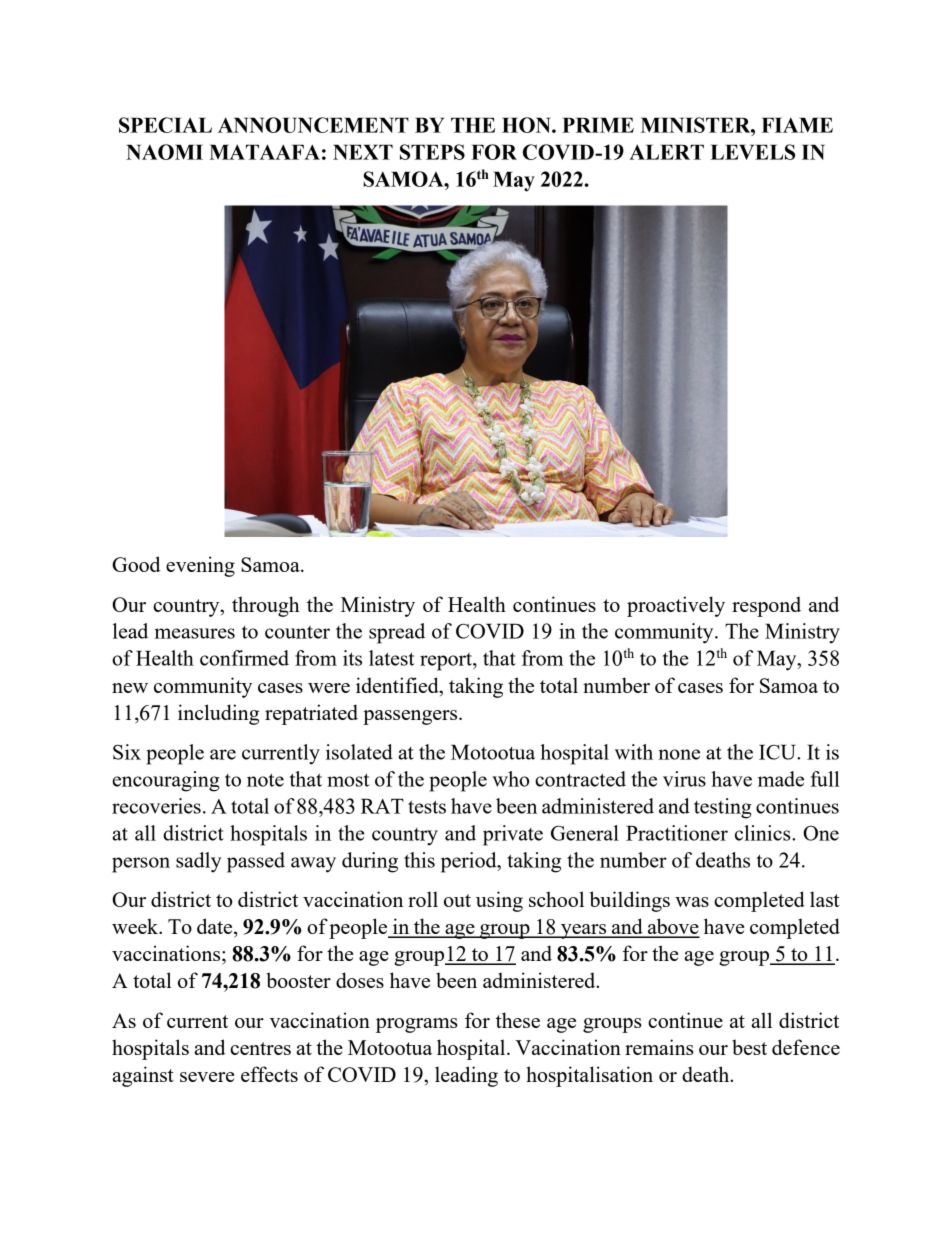 The width and height of the document is (952, 1233). I want to click on who, so click(510, 779).
